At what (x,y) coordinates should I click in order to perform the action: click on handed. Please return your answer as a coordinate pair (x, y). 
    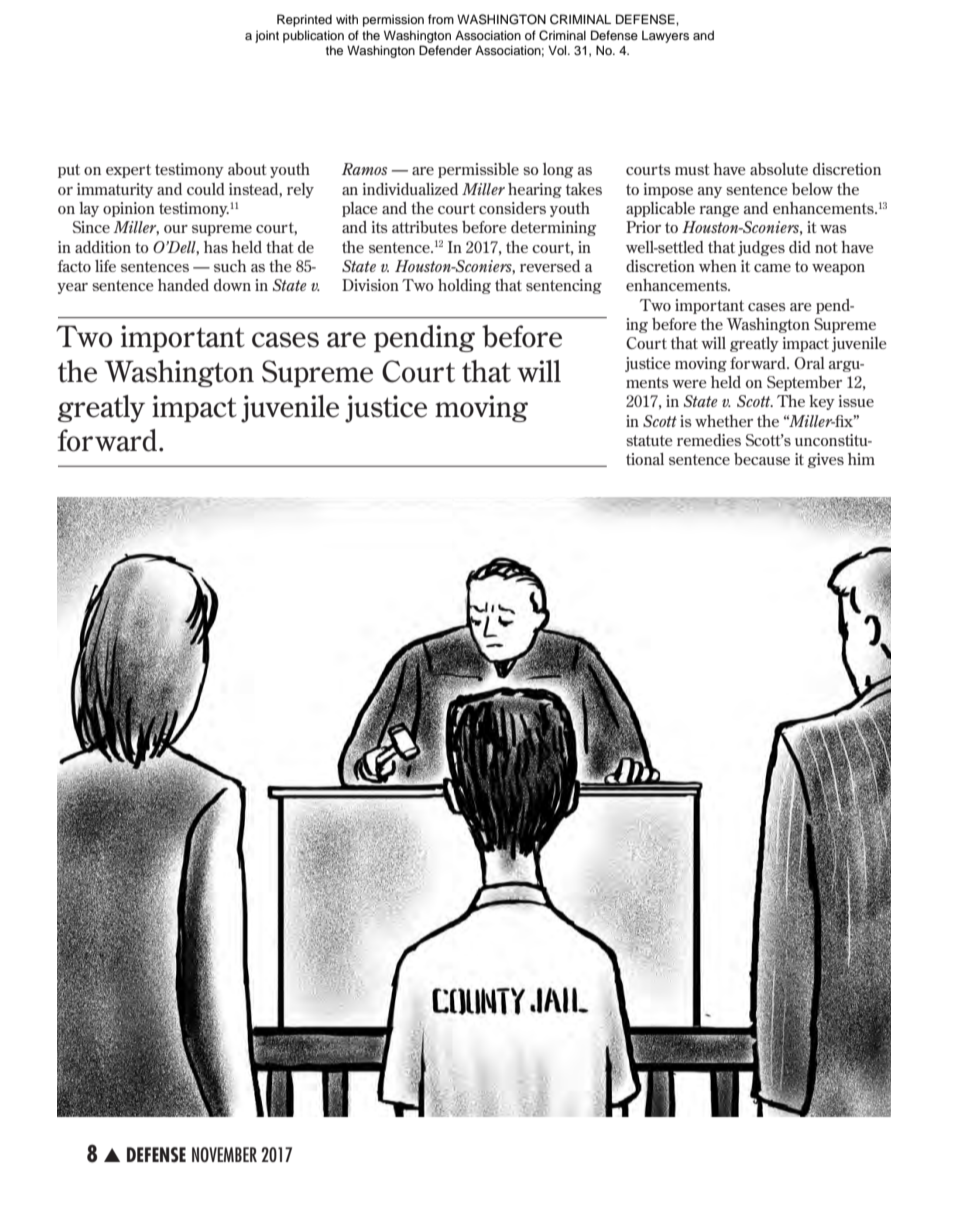
    Looking at the image, I should click on (183, 285).
